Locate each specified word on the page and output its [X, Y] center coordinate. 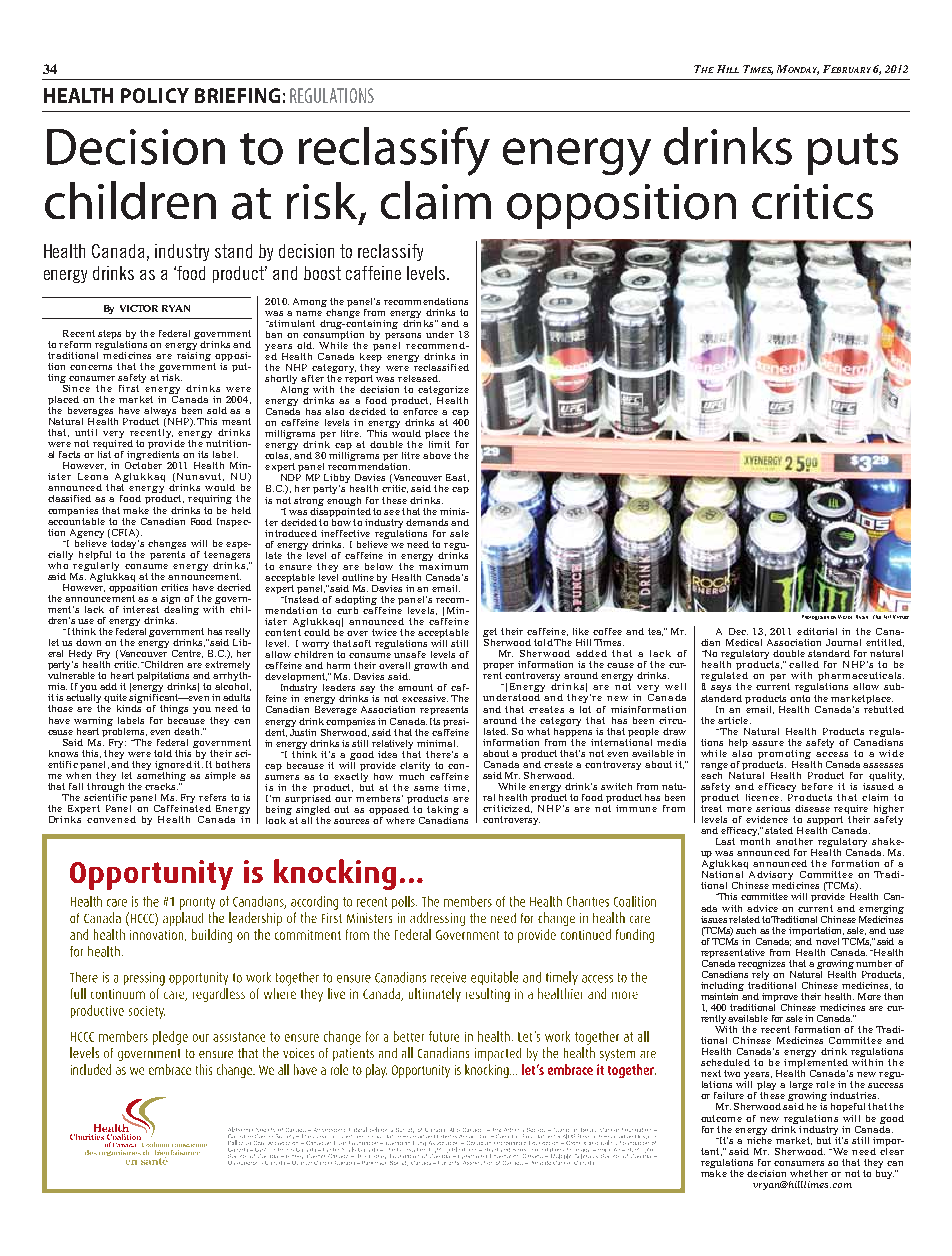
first [130, 387]
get [490, 634]
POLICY [155, 95]
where [400, 820]
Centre [187, 654]
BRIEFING [237, 95]
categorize [443, 392]
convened [111, 819]
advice [762, 908]
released [419, 378]
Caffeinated [182, 807]
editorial [817, 631]
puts [853, 154]
